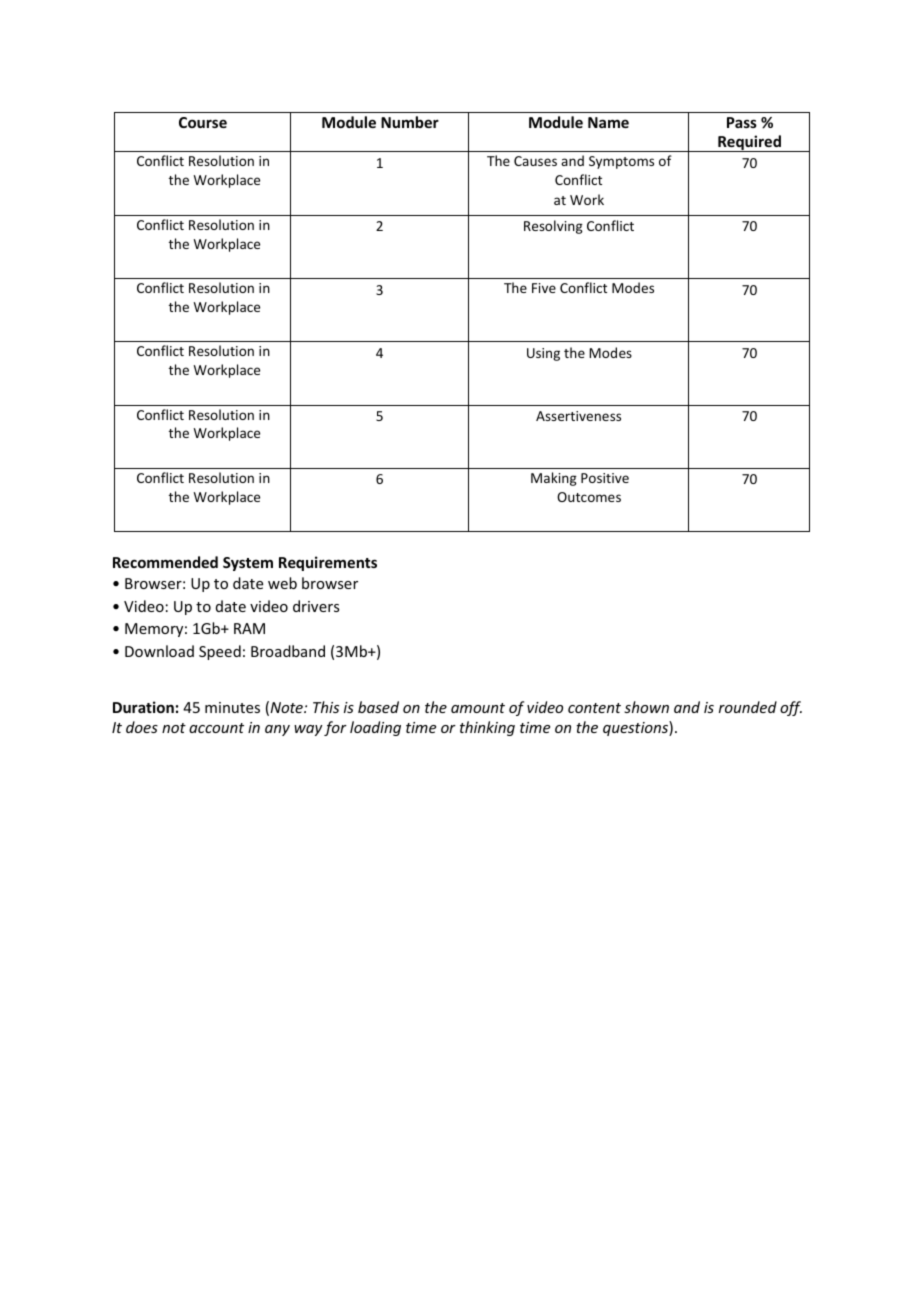  I want to click on Number, so click(410, 122).
